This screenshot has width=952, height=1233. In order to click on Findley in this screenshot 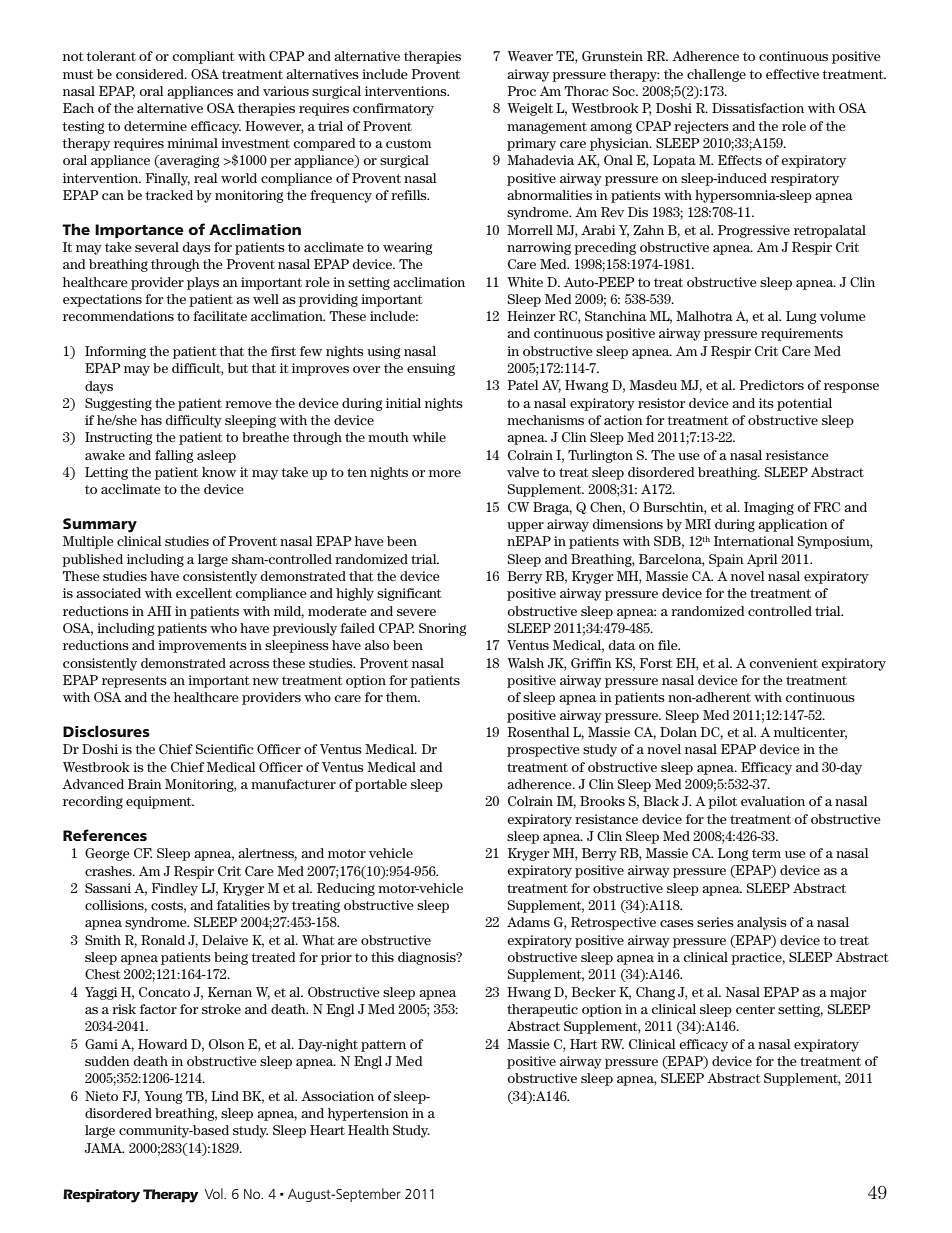, I will do `click(175, 889)`.
